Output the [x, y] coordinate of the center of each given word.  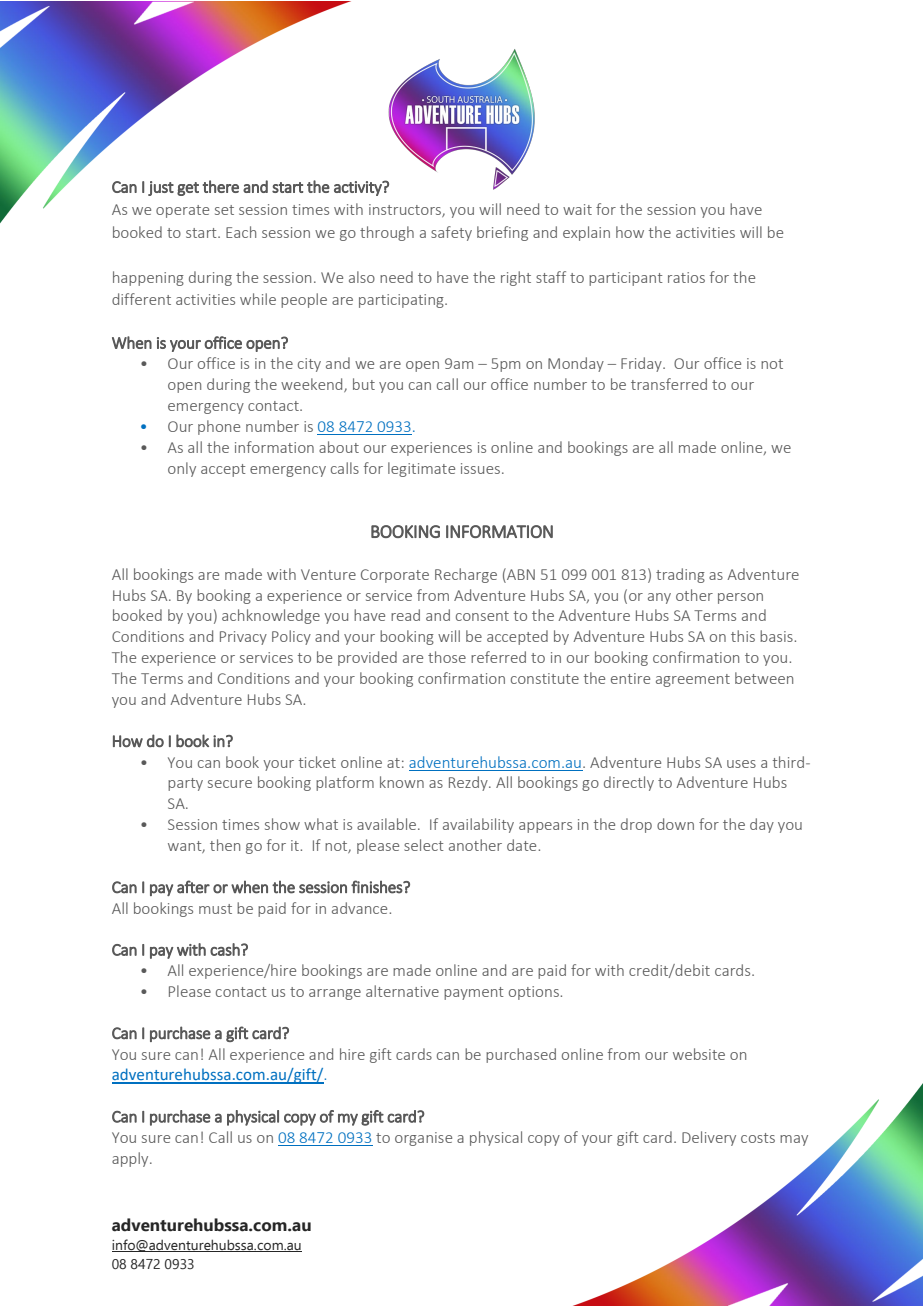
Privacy [243, 638]
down [675, 824]
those [447, 657]
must [215, 909]
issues [480, 468]
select [424, 845]
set [224, 210]
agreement [693, 680]
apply [131, 1159]
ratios [686, 277]
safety [451, 233]
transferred [669, 384]
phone [219, 427]
